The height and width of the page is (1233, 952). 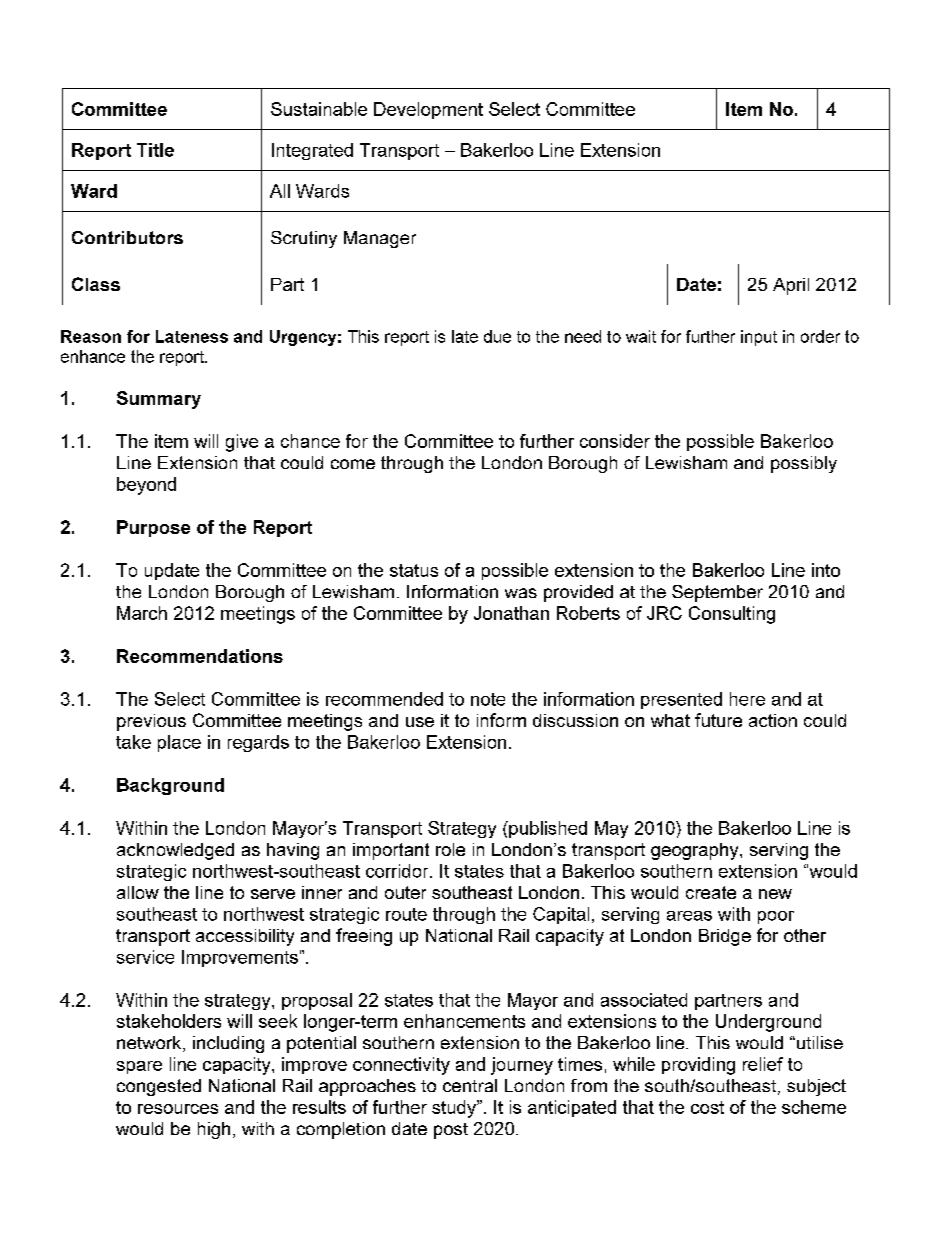 I want to click on Development, so click(x=428, y=110).
